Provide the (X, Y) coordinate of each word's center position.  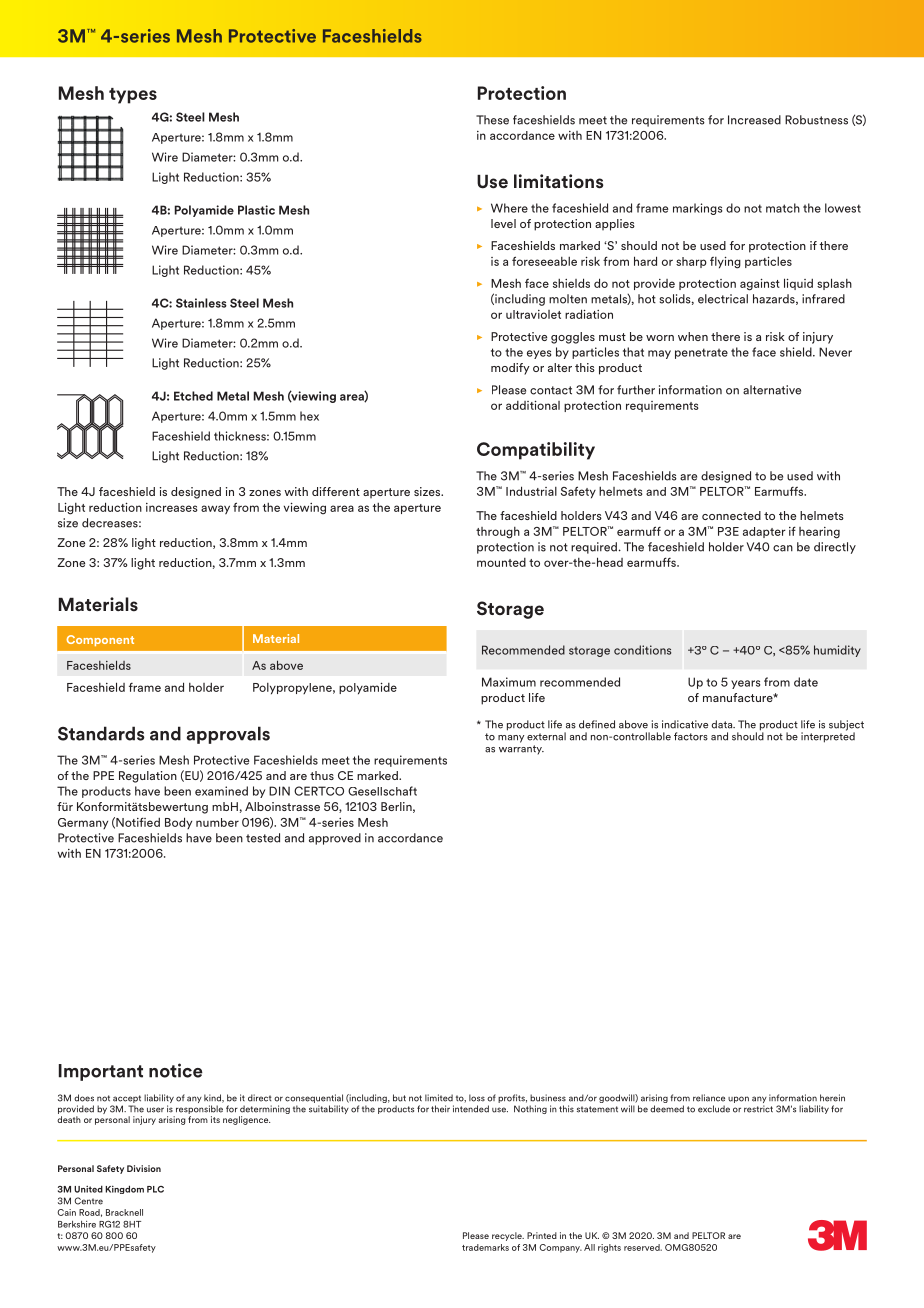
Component (100, 640)
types (133, 96)
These (492, 120)
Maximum (509, 682)
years (745, 684)
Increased (754, 120)
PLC (155, 1189)
